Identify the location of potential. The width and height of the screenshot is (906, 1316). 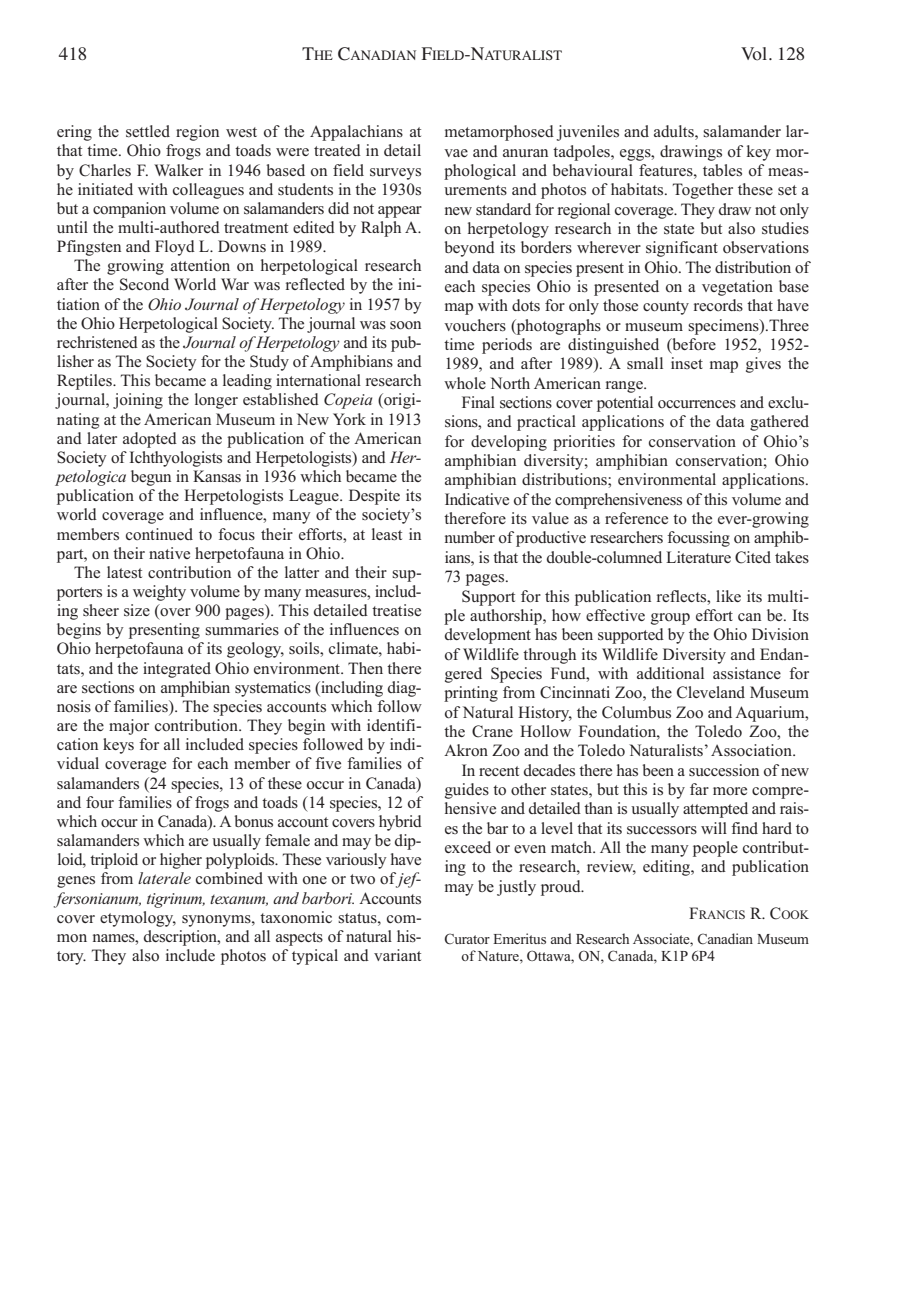
(625, 404).
